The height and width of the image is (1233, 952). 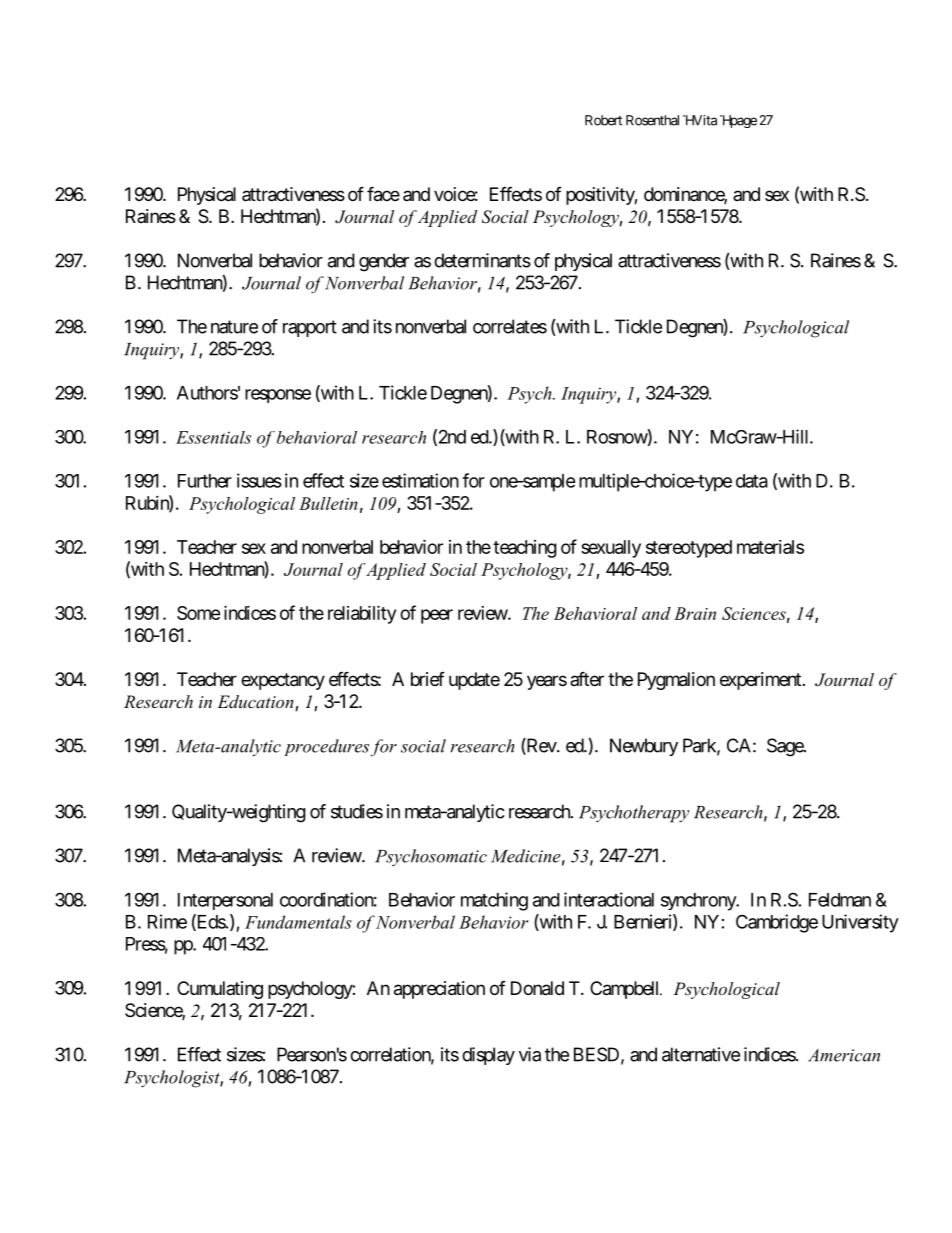 What do you see at coordinates (752, 481) in the image?
I see `data` at bounding box center [752, 481].
